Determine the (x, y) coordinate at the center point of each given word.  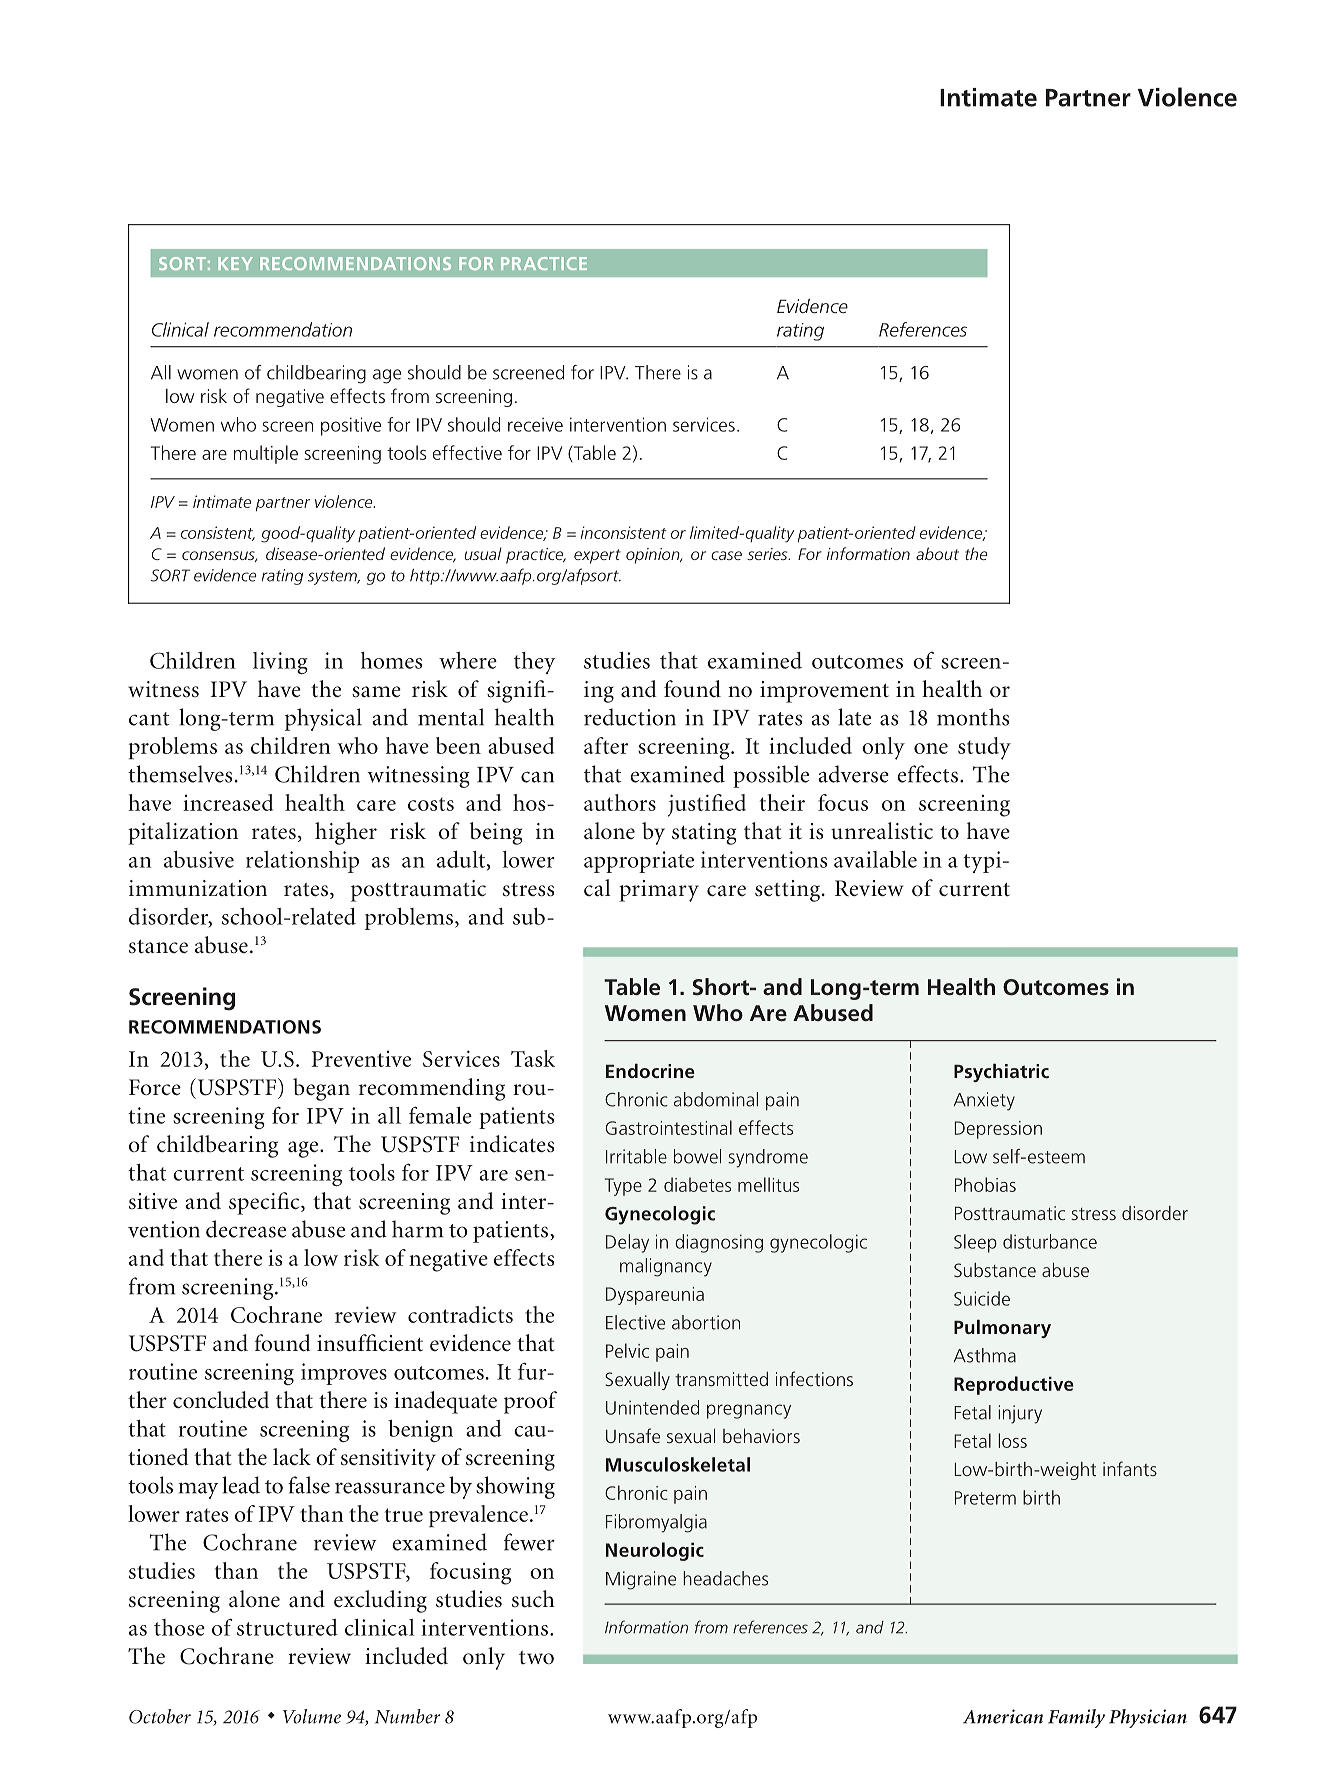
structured (287, 1627)
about (937, 553)
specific (265, 1203)
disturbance (1050, 1241)
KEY (235, 263)
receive (535, 424)
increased (228, 802)
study (984, 748)
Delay (627, 1243)
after (606, 745)
